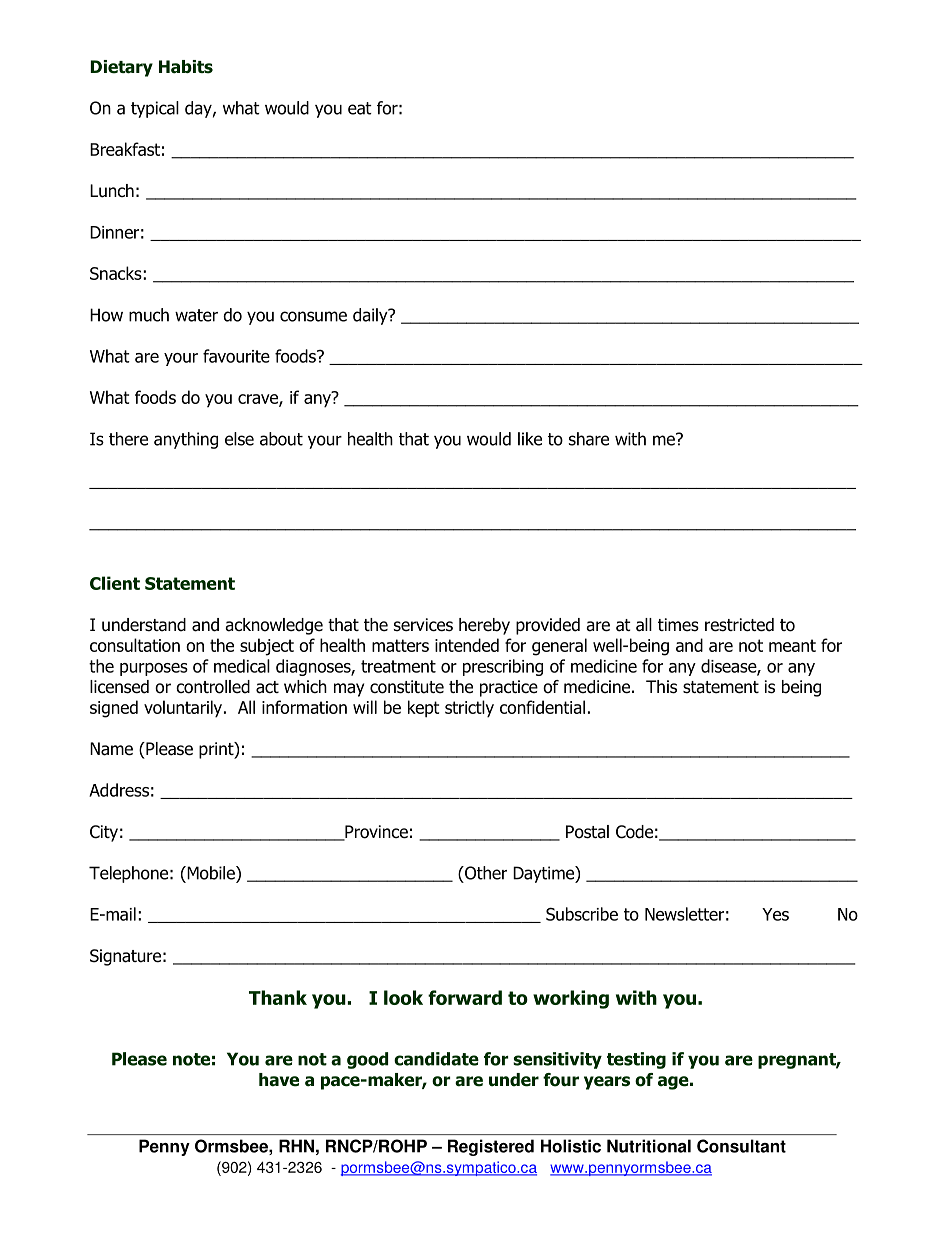  What do you see at coordinates (491, 1147) in the screenshot?
I see `Registered` at bounding box center [491, 1147].
